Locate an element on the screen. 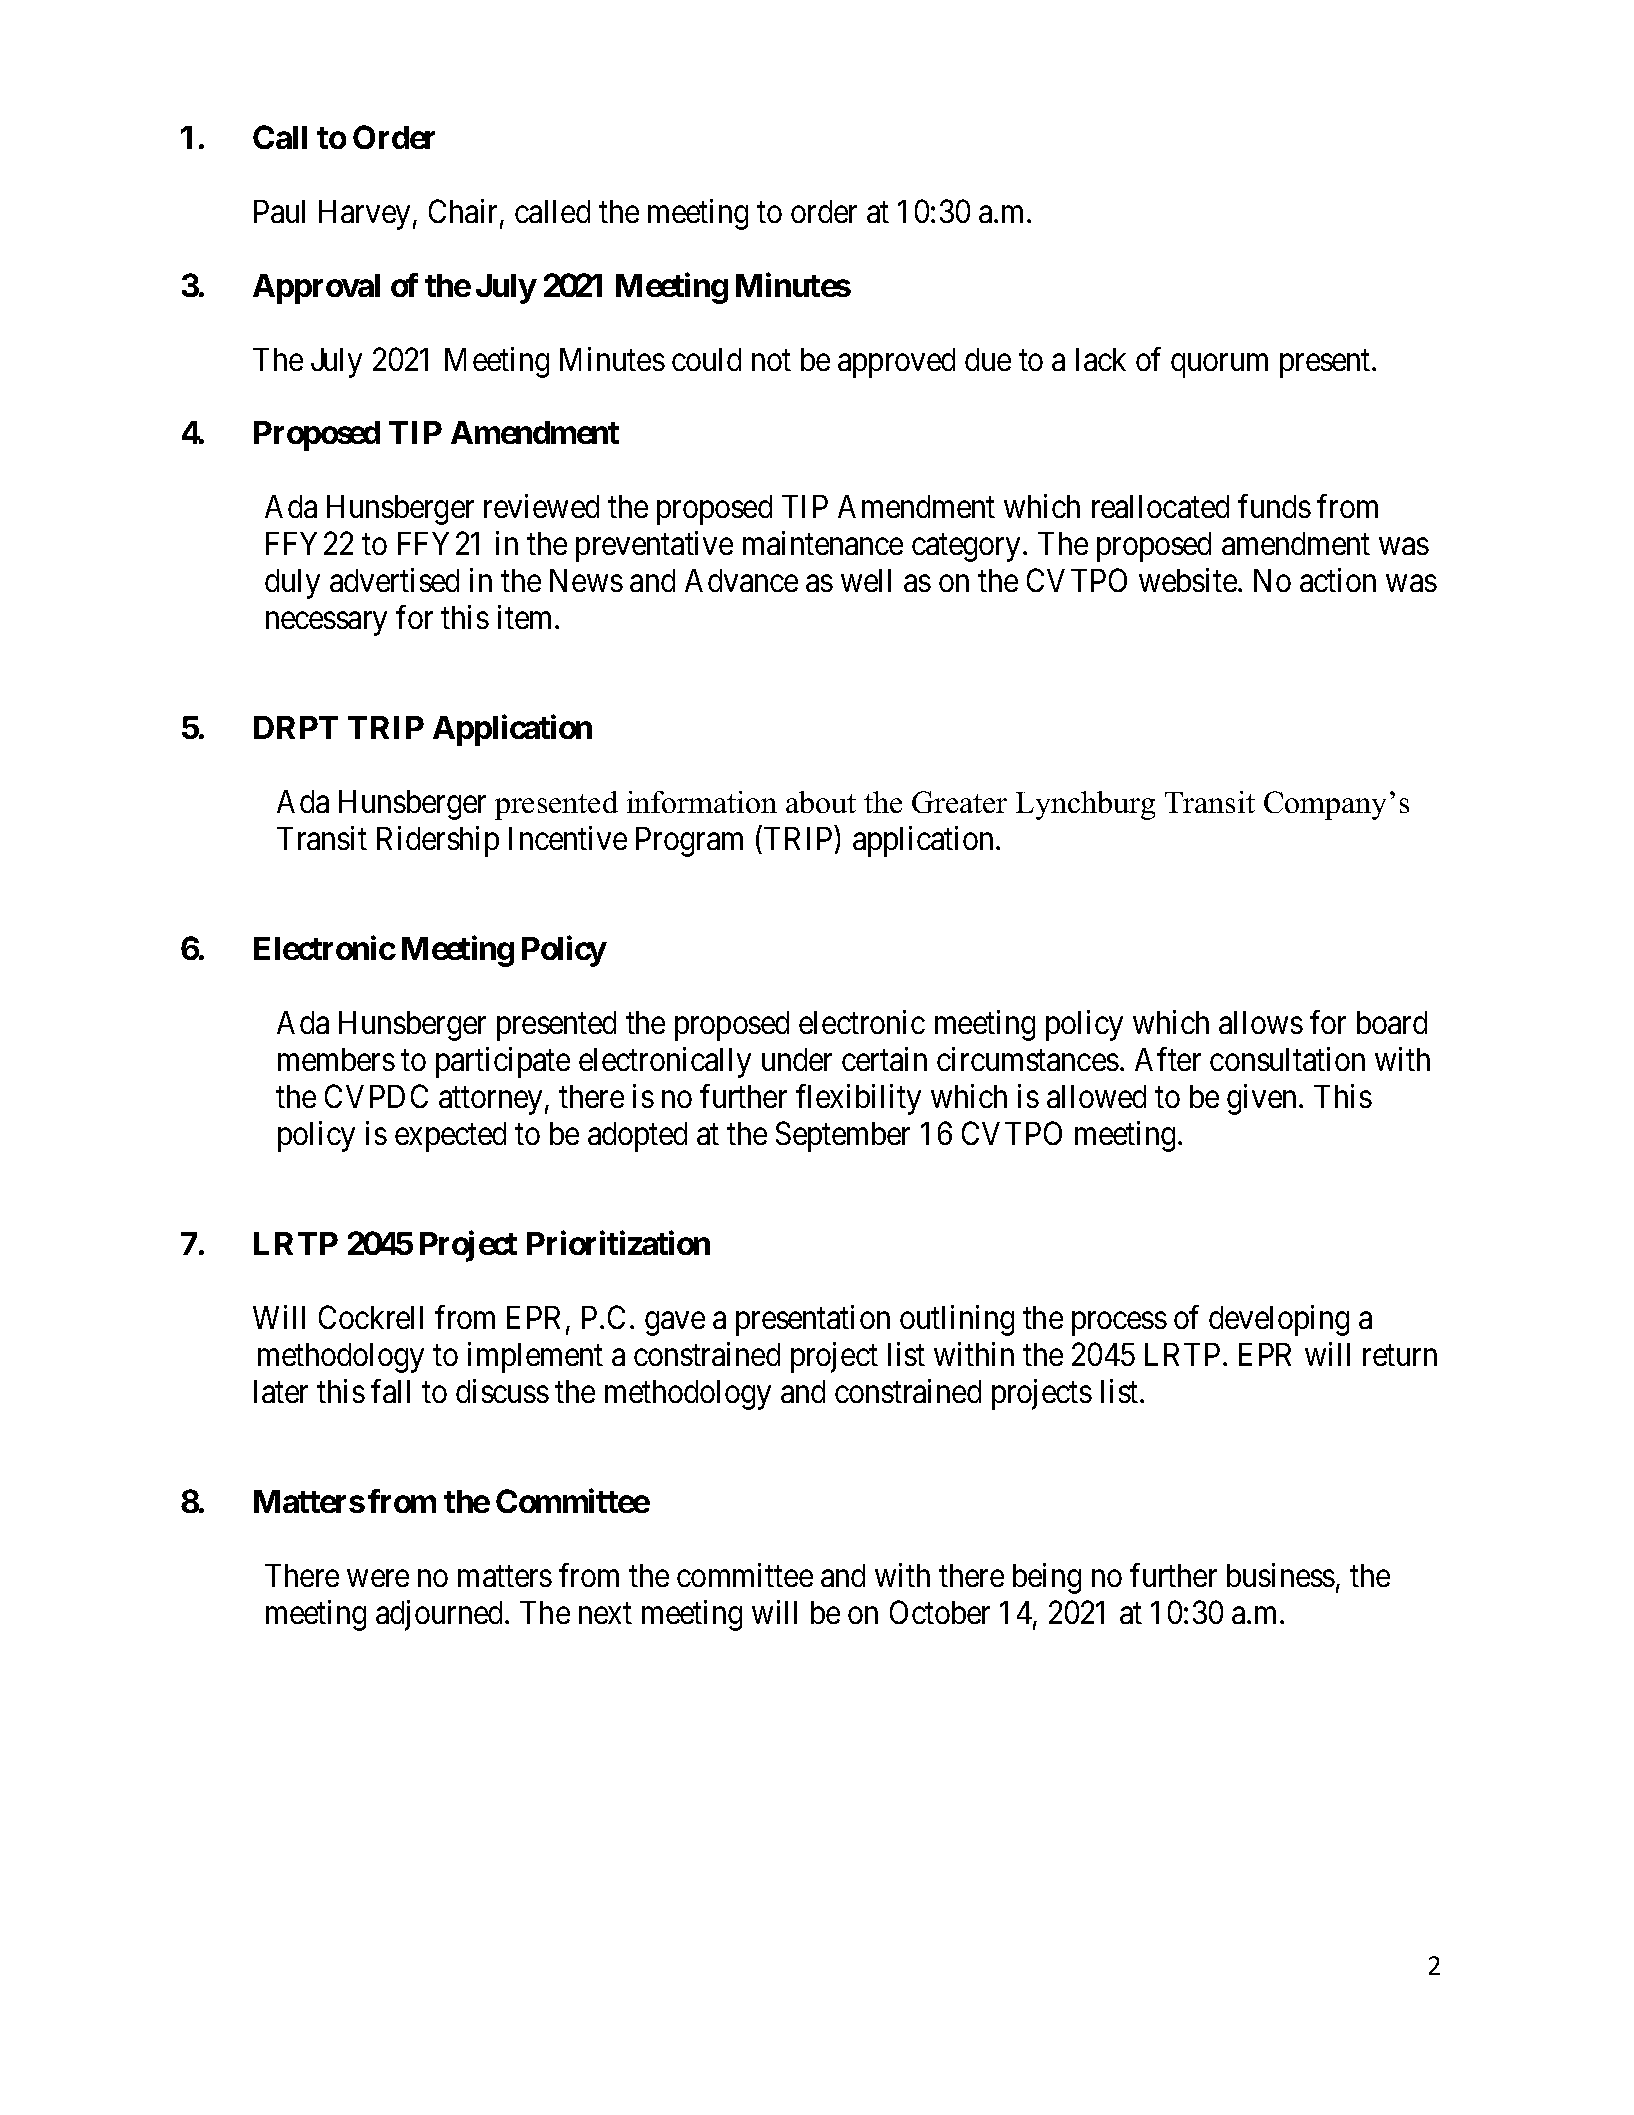 The width and height of the screenshot is (1634, 2115). October is located at coordinates (940, 1612).
